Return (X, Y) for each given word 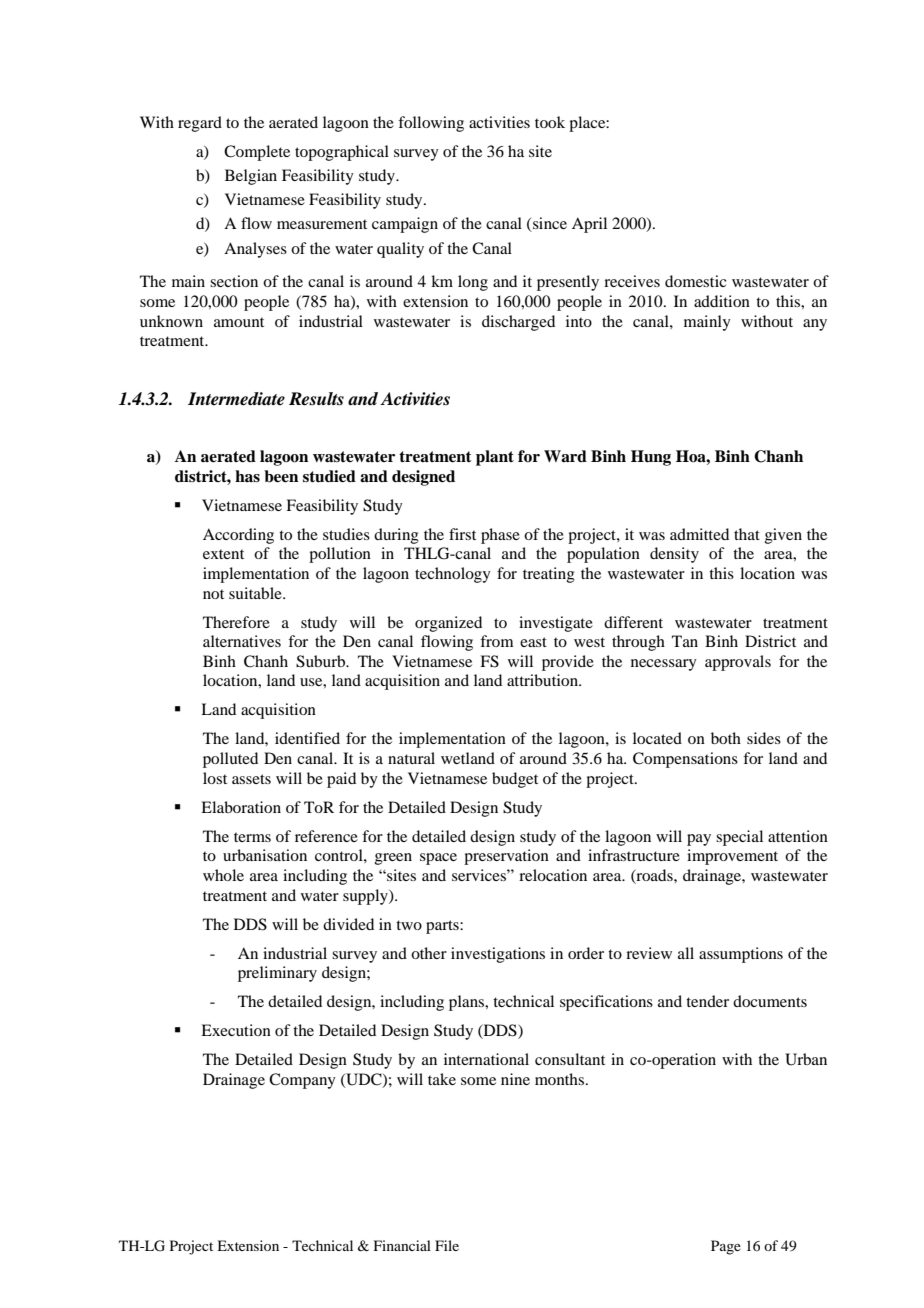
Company (302, 1081)
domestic (695, 281)
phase (500, 536)
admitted (699, 534)
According (238, 536)
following (431, 124)
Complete (257, 153)
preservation (506, 857)
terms (252, 837)
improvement (732, 857)
